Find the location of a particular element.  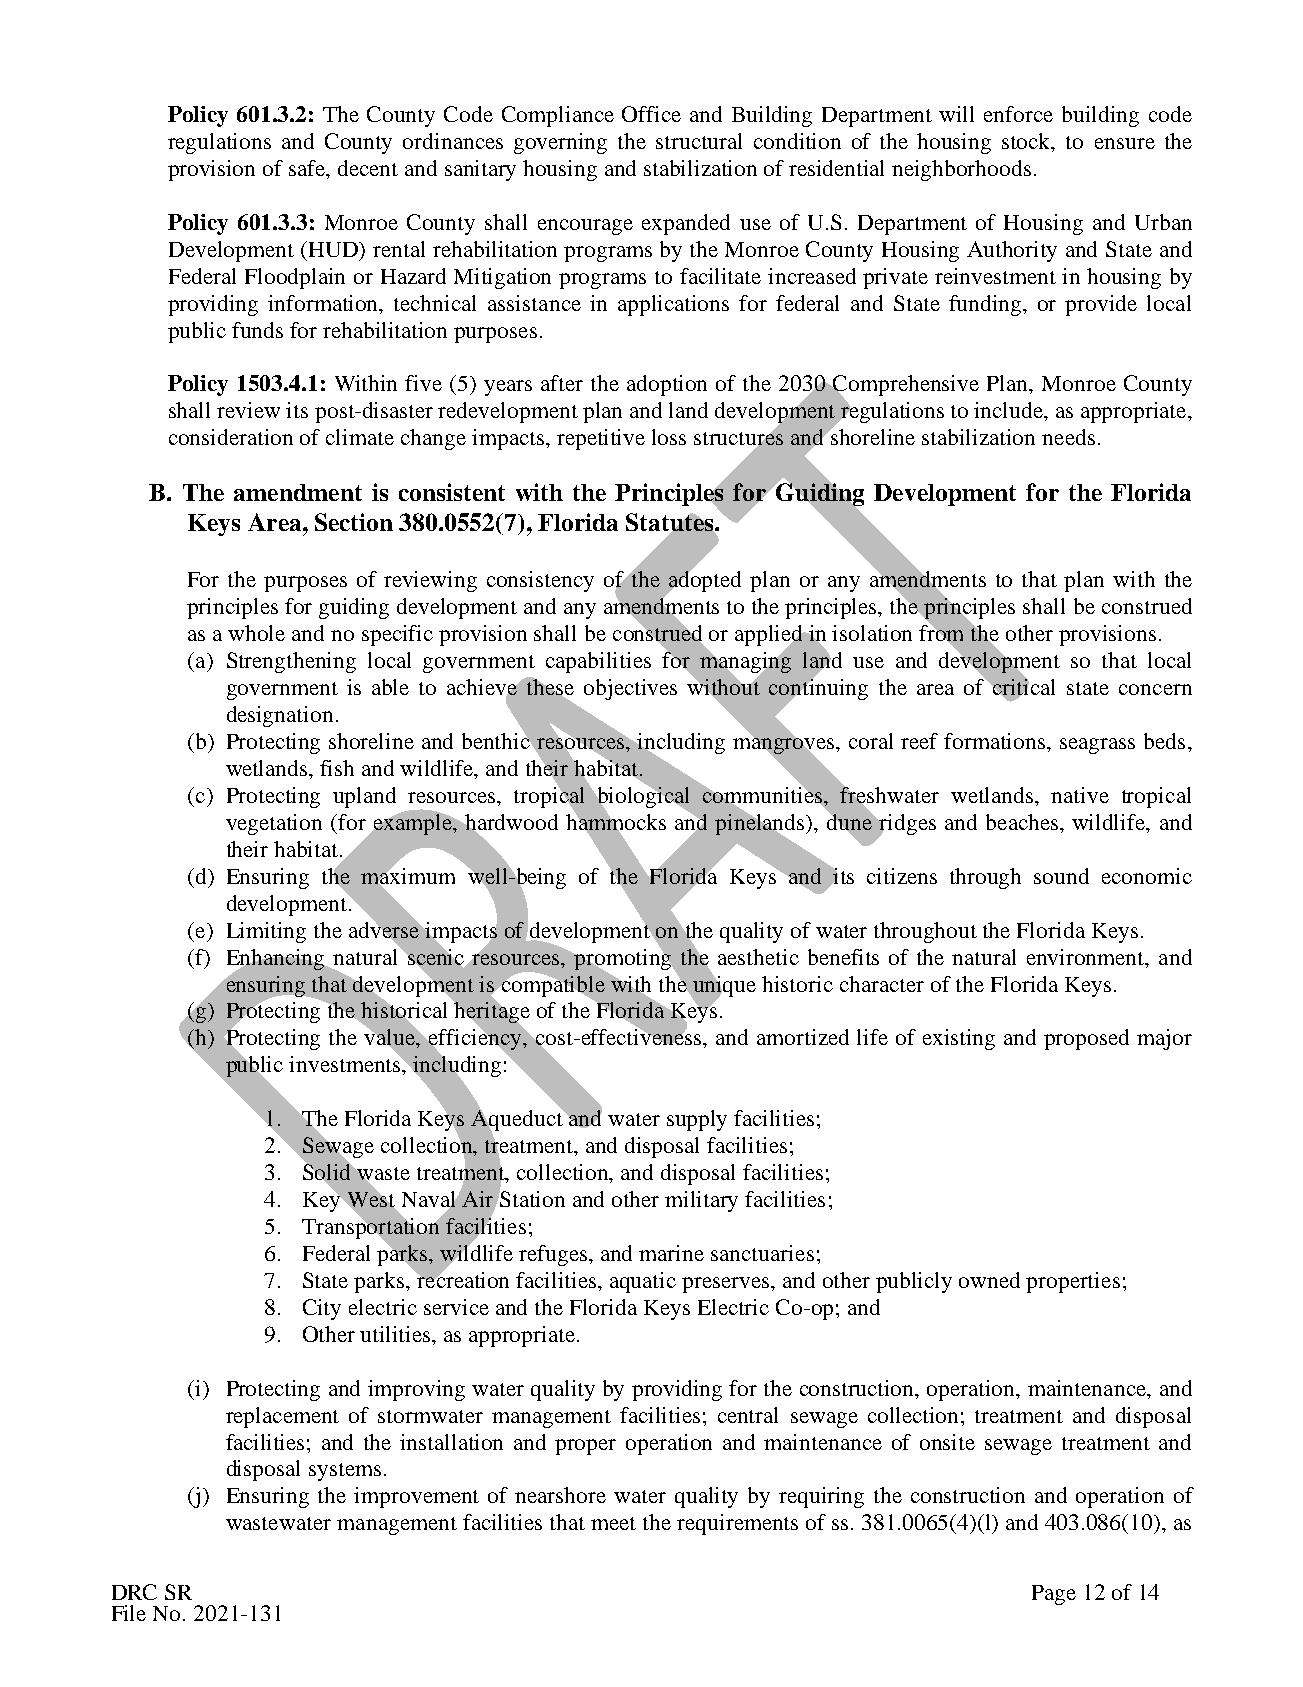

enforce is located at coordinates (1018, 114).
